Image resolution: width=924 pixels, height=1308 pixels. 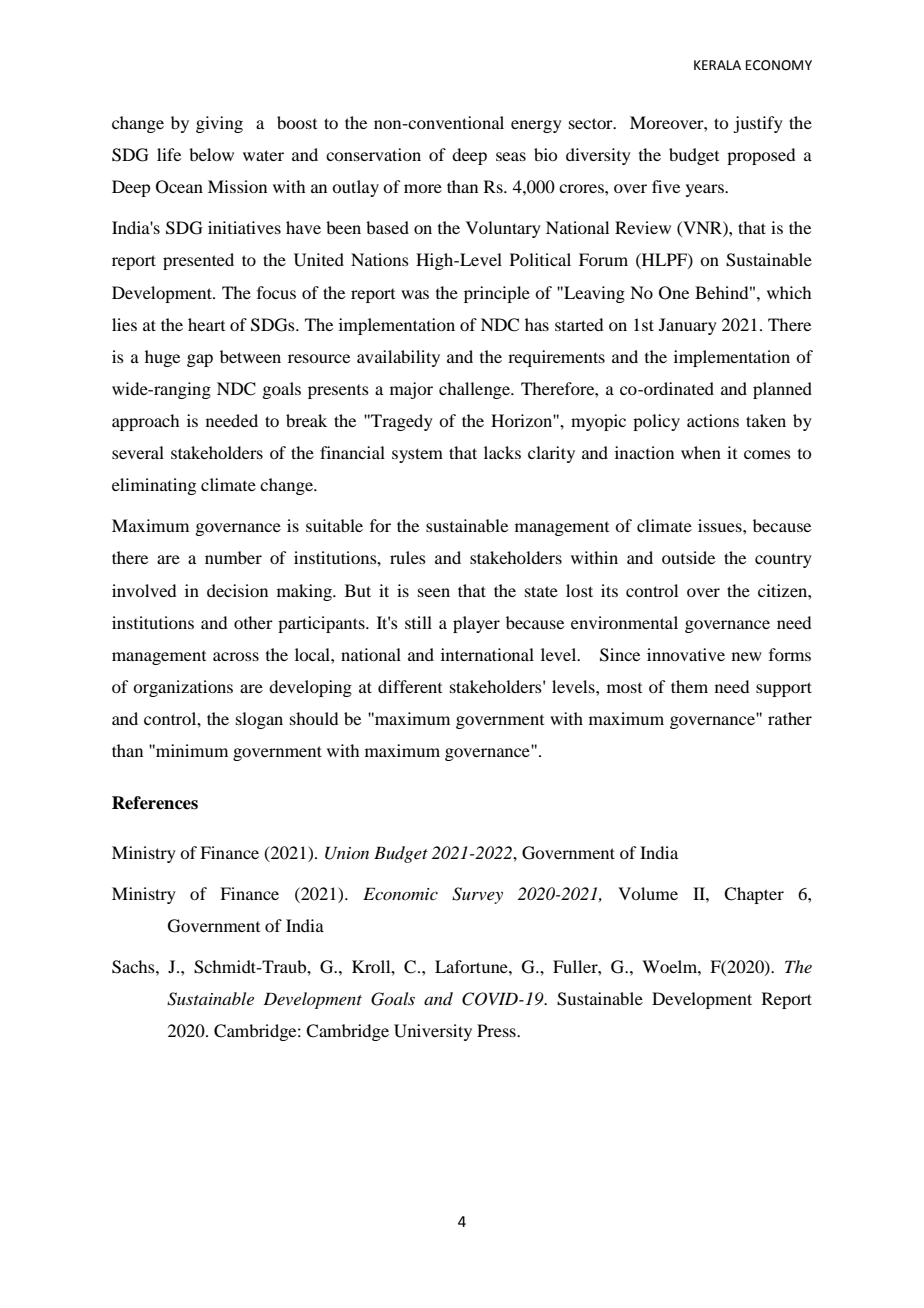 What do you see at coordinates (183, 688) in the document?
I see `organizations` at bounding box center [183, 688].
